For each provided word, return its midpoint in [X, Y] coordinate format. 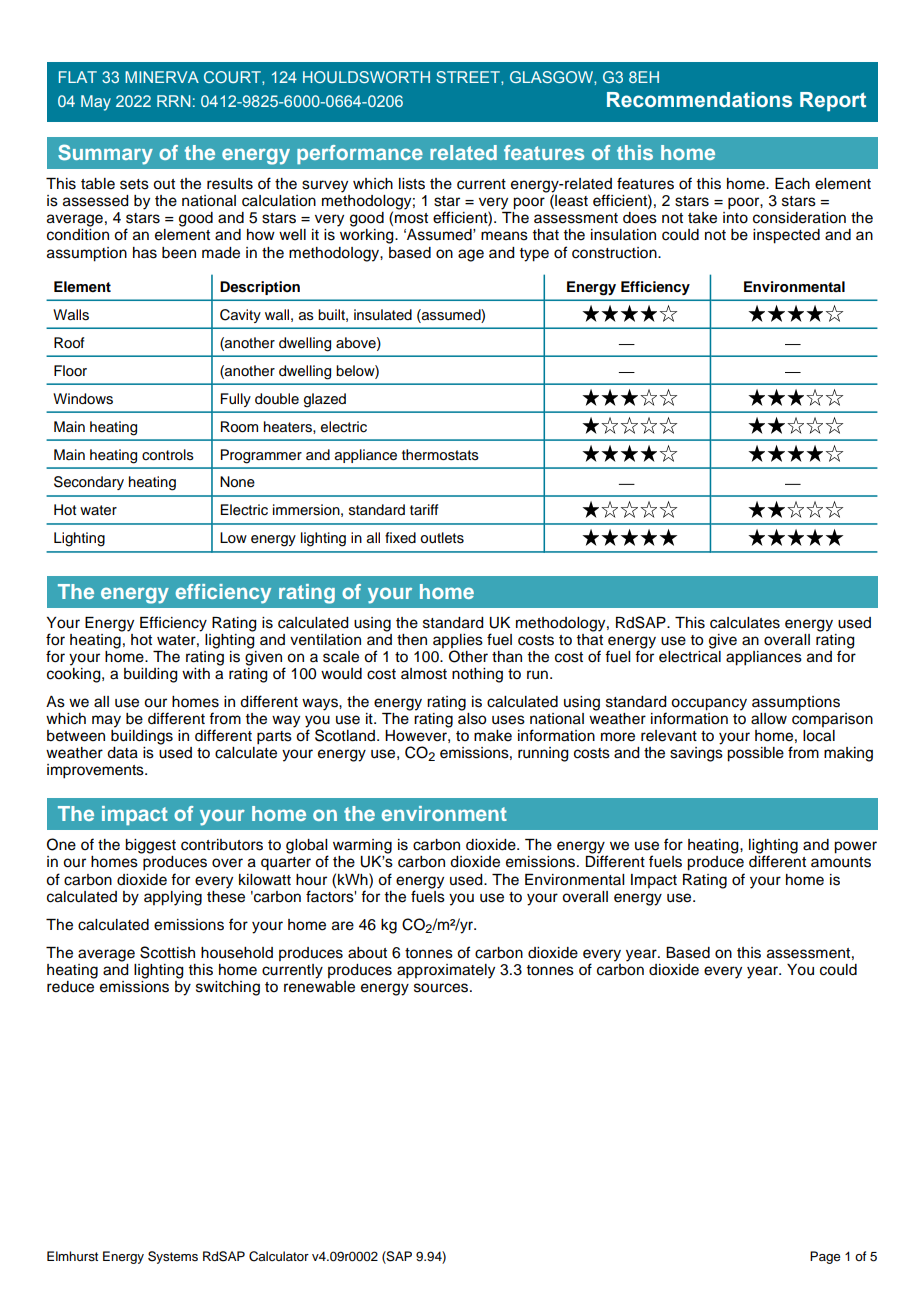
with [196, 673]
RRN [173, 101]
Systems [173, 1257]
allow [769, 719]
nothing [477, 675]
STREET [469, 77]
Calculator [279, 1256]
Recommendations [699, 100]
